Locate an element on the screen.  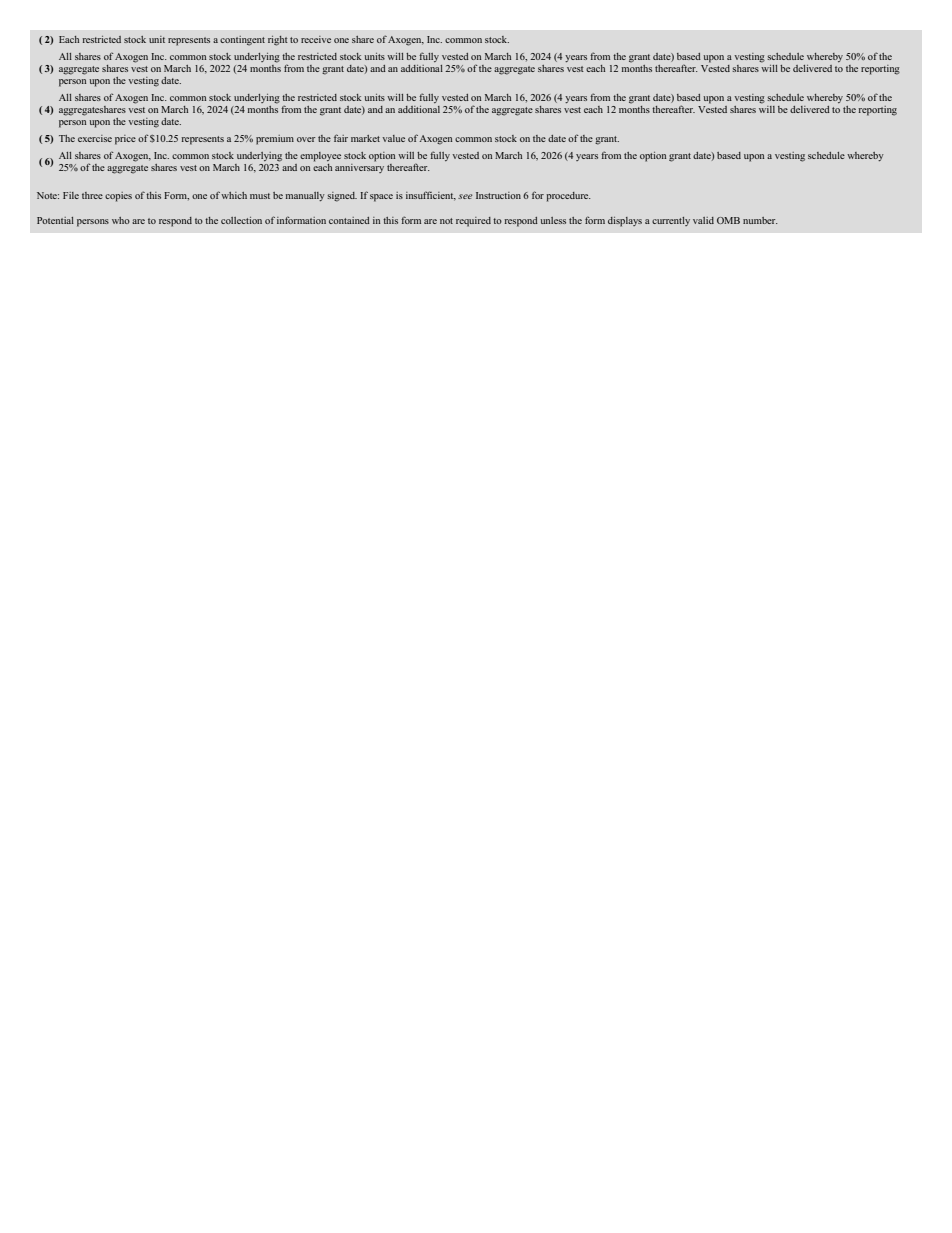
market is located at coordinates (365, 138).
